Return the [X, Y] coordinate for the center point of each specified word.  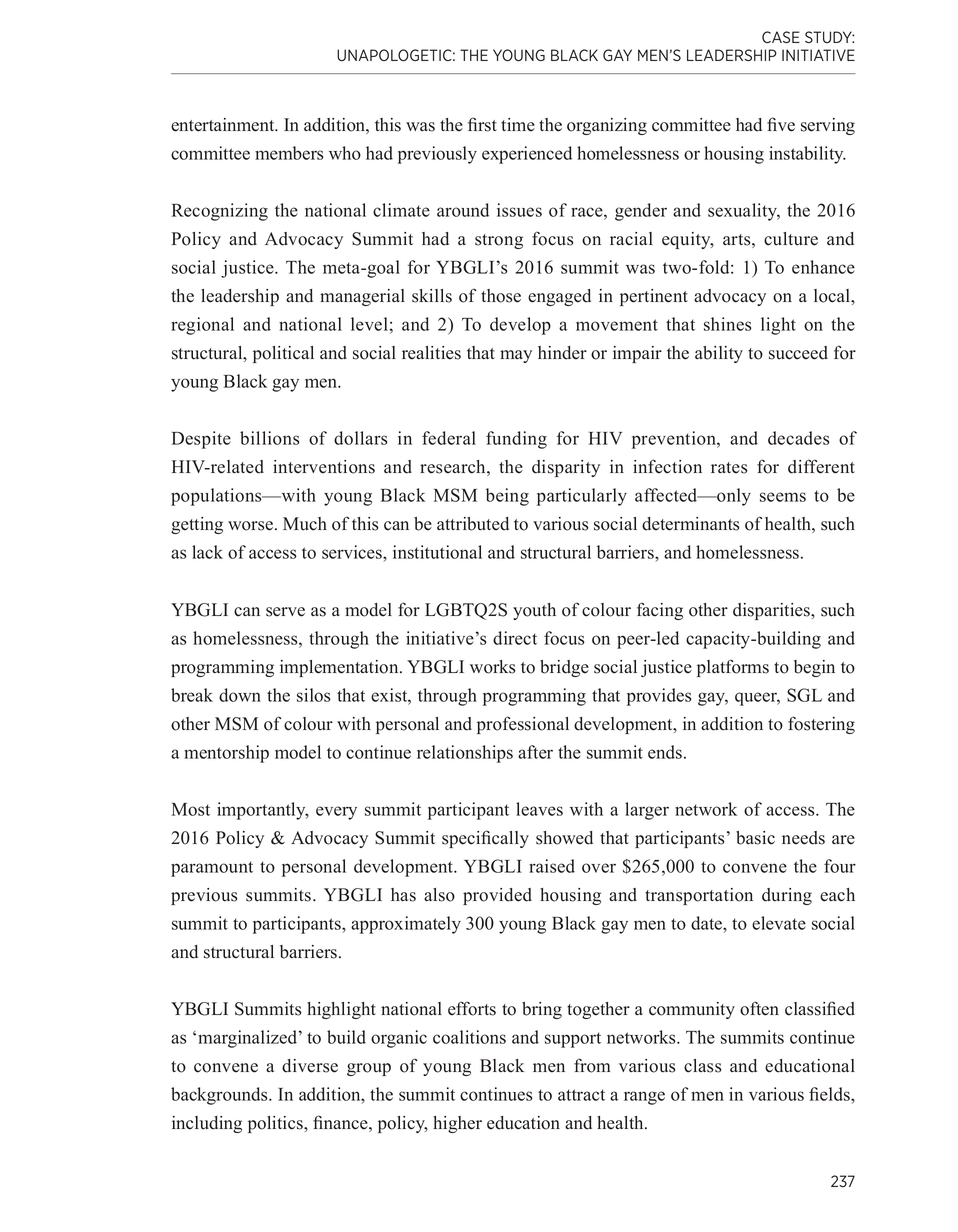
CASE [781, 37]
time [518, 125]
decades [799, 438]
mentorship [226, 754]
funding [516, 440]
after [535, 752]
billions [270, 438]
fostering [821, 725]
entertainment [224, 125]
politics [276, 1124]
